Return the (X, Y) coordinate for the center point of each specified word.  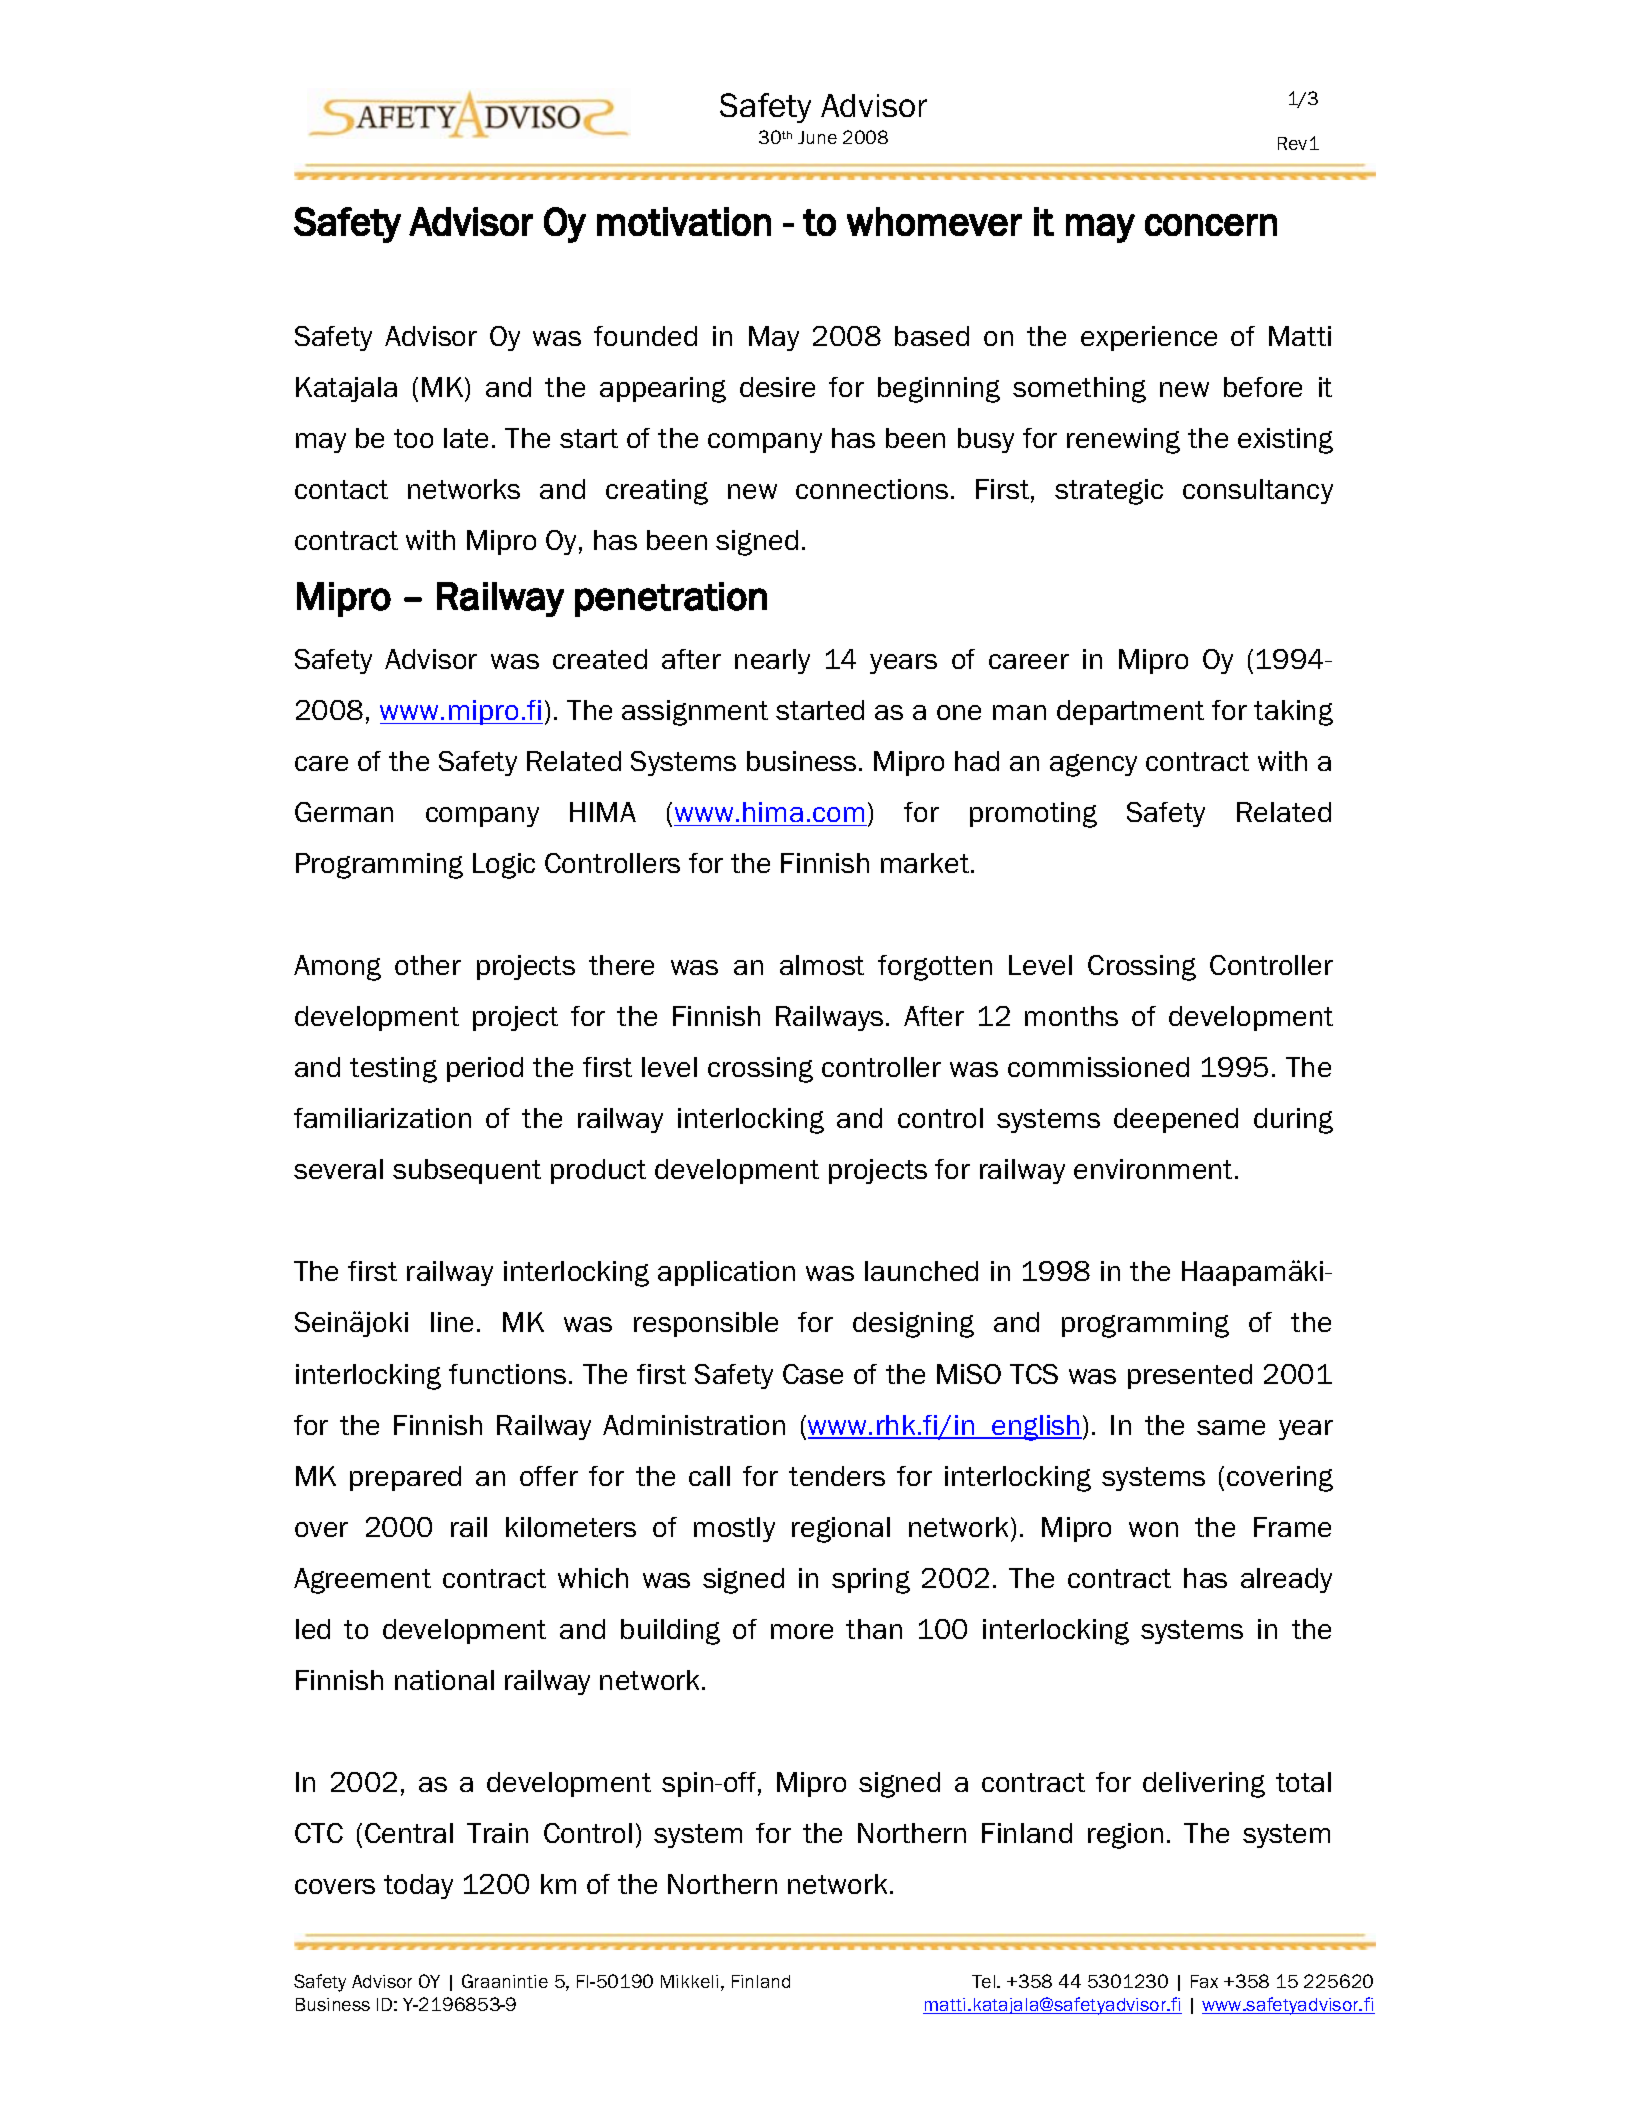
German (344, 812)
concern (1211, 225)
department (1130, 712)
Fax (1204, 1981)
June (817, 137)
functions (507, 1374)
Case (813, 1374)
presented (1190, 1376)
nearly (772, 661)
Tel (985, 1981)
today (418, 1886)
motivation (684, 221)
